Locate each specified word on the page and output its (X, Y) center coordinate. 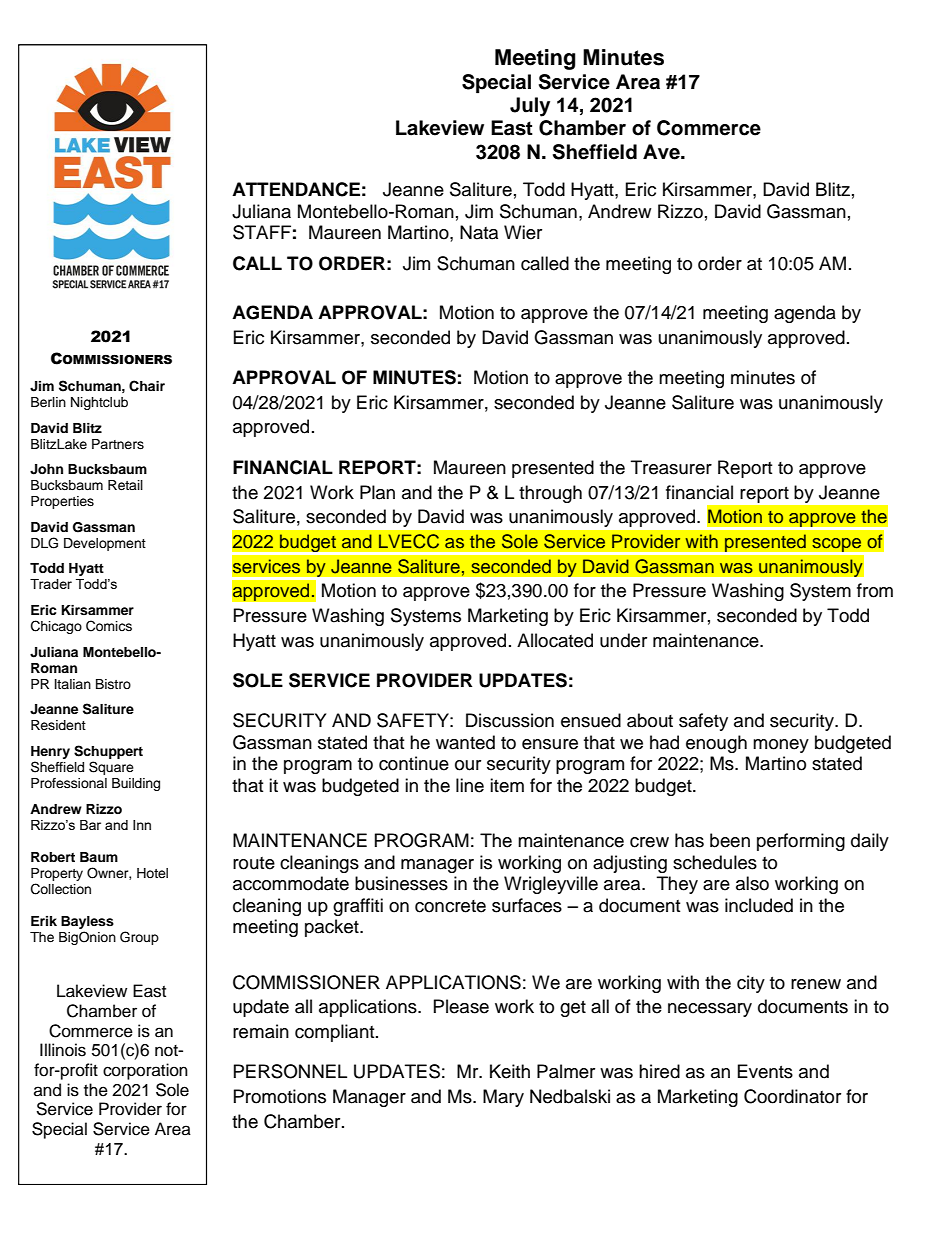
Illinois (63, 1050)
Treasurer (671, 467)
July (530, 107)
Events (765, 1071)
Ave (662, 152)
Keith (510, 1071)
